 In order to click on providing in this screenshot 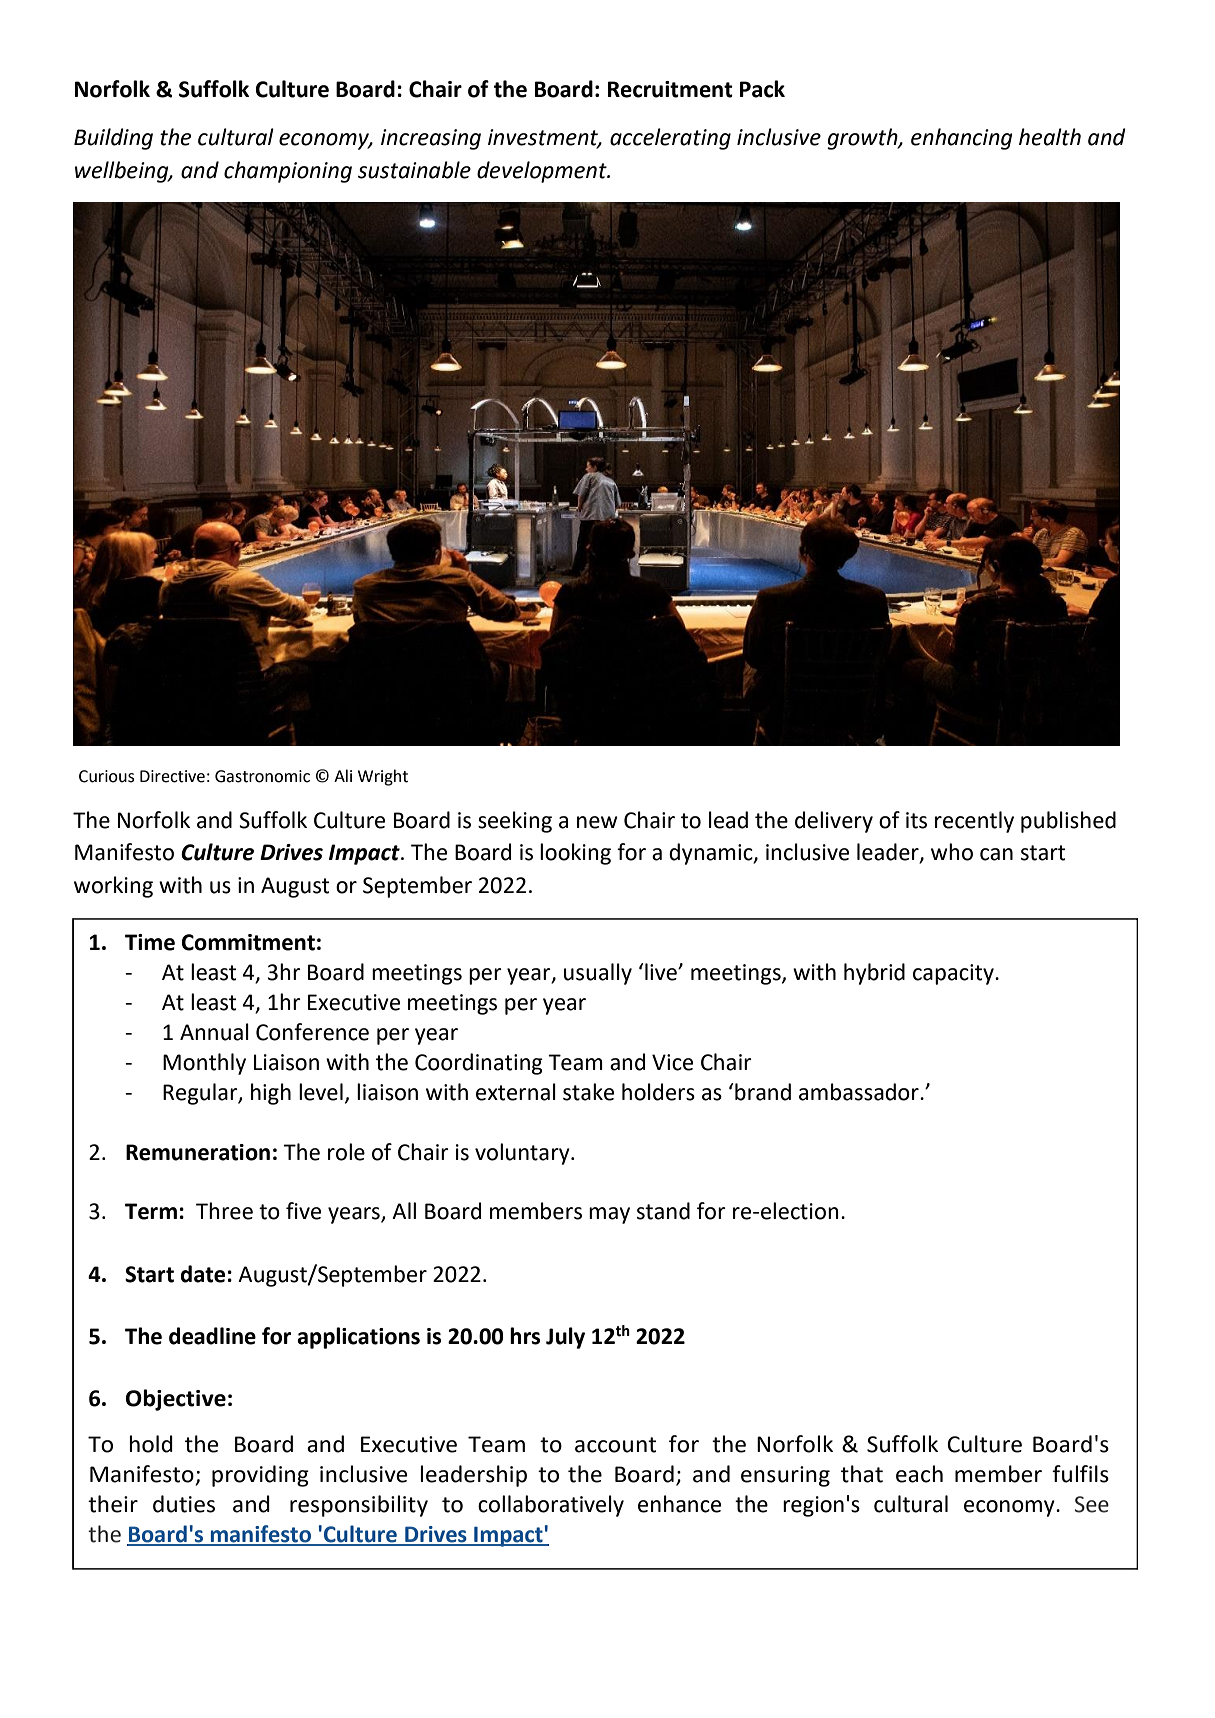, I will do `click(260, 1476)`.
